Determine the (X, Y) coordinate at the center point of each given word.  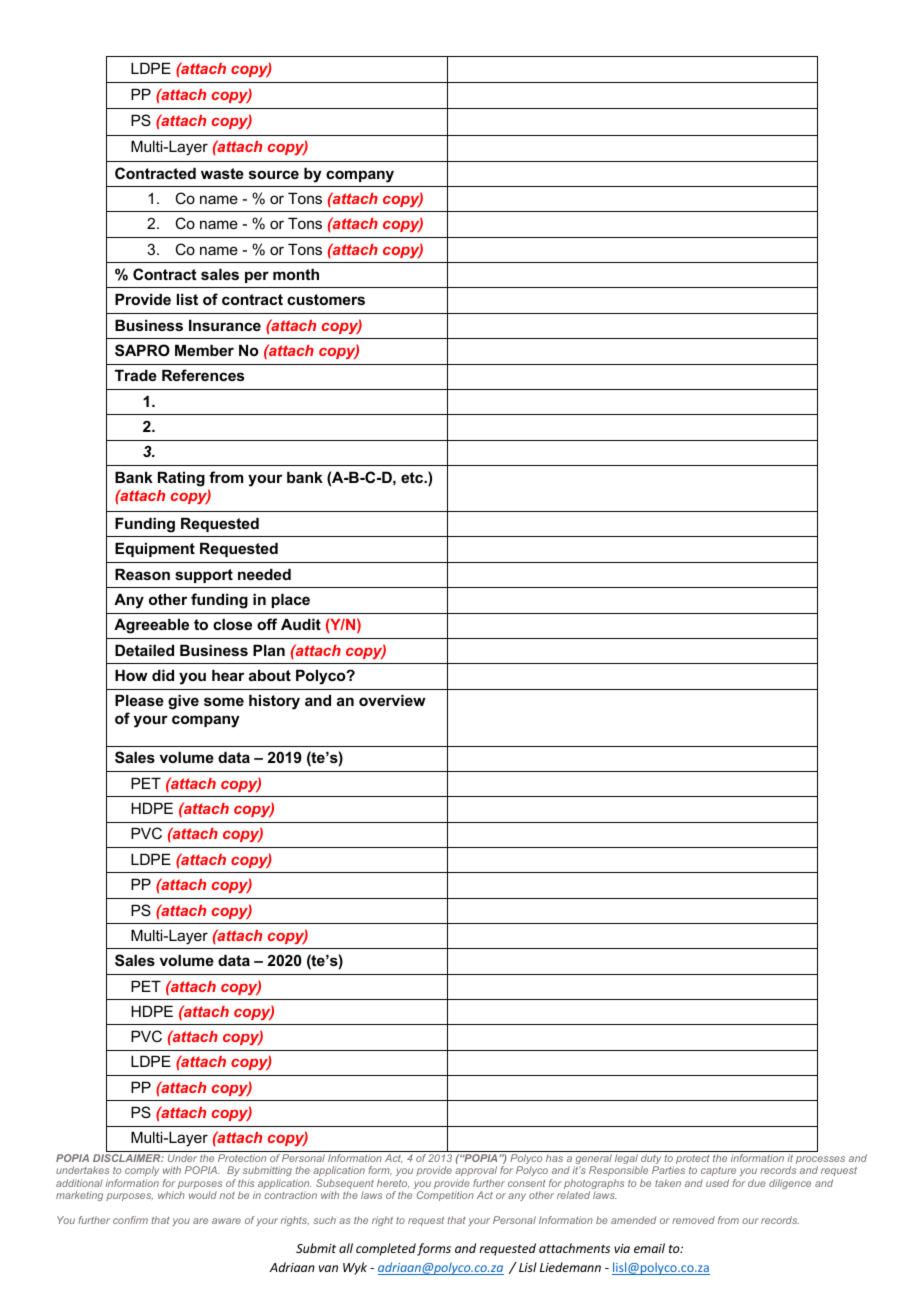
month (296, 274)
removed (693, 1220)
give (183, 702)
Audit (301, 624)
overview (392, 700)
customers (326, 299)
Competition (445, 1196)
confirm (130, 1220)
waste (222, 173)
